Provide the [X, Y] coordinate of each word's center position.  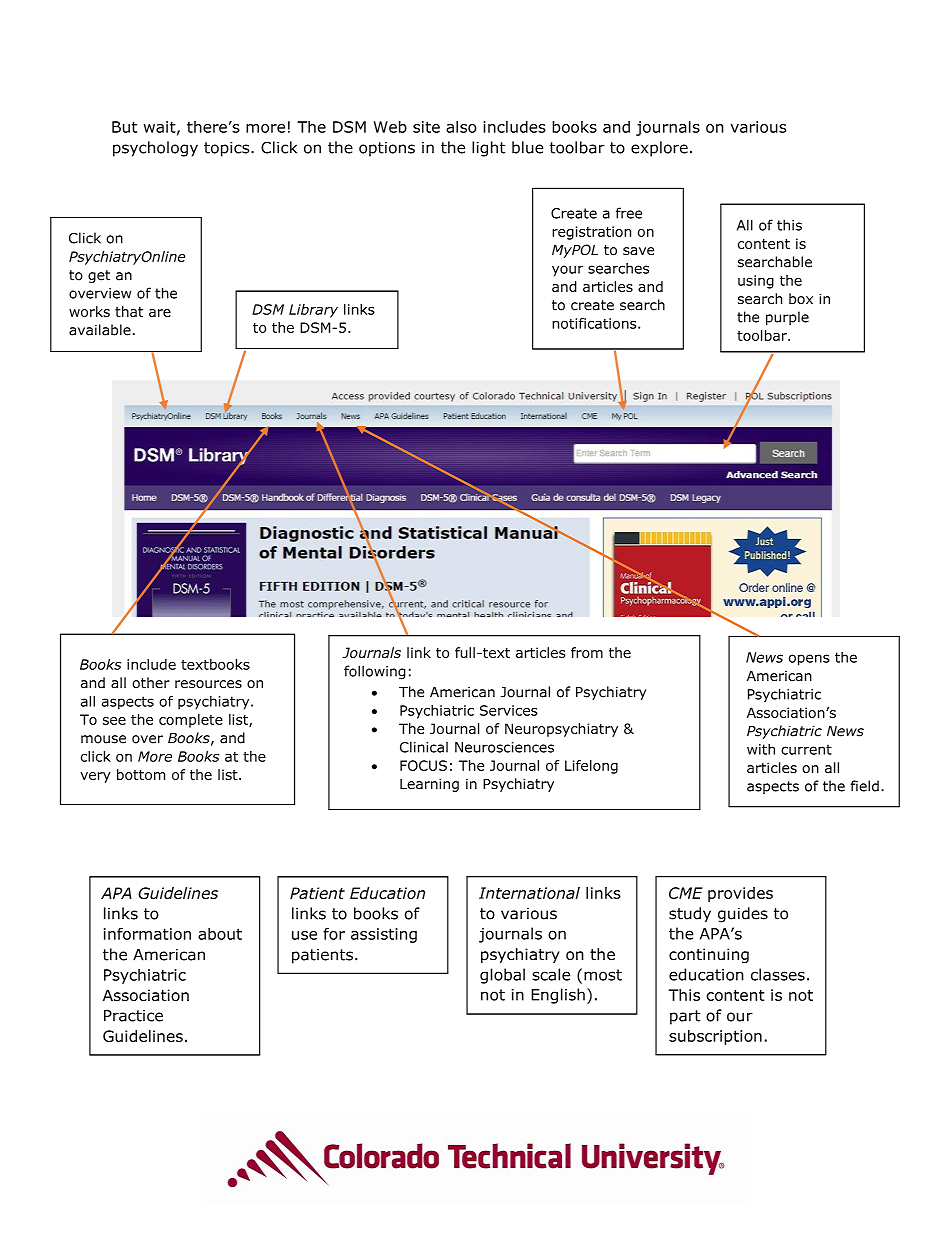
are [160, 313]
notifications [595, 323]
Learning [429, 785]
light [488, 149]
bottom [141, 774]
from [587, 652]
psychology [155, 149]
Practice [133, 1016]
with [761, 749]
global [502, 976]
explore [659, 149]
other [151, 682]
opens [809, 660]
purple [787, 318]
